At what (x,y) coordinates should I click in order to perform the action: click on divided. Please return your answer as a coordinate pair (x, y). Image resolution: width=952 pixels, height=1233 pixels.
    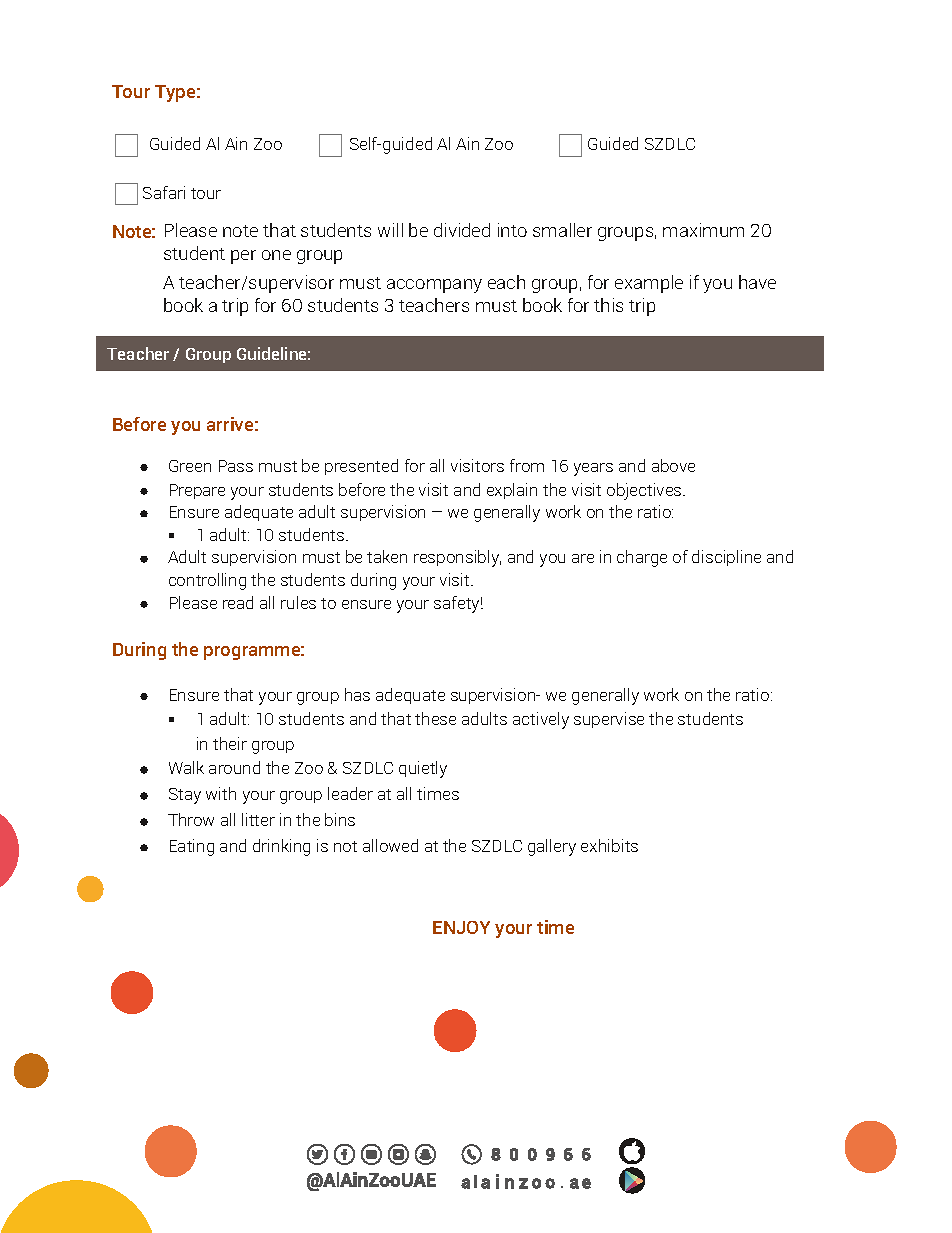
    Looking at the image, I should click on (462, 230).
